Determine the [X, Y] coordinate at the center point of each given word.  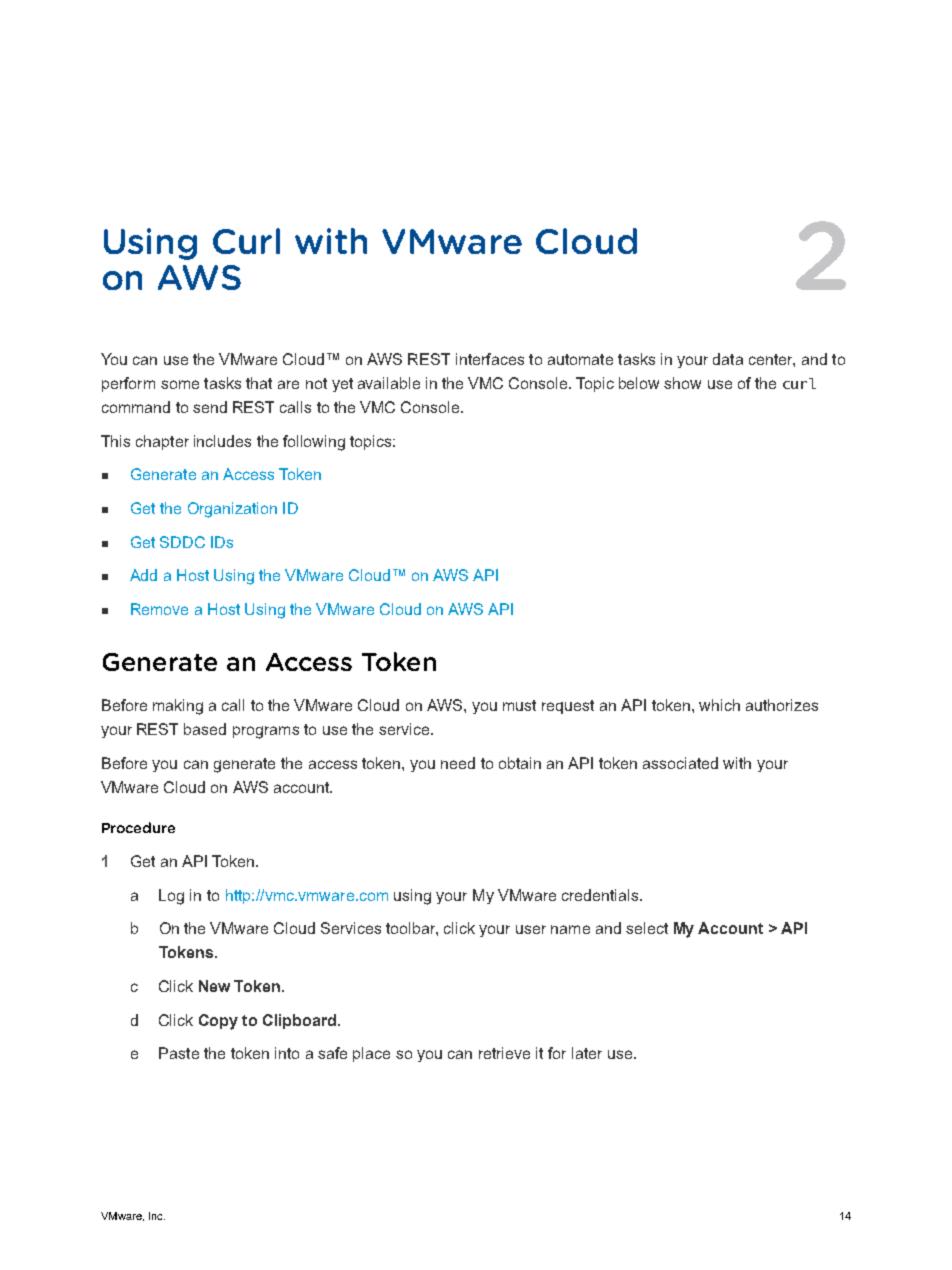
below [639, 383]
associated [680, 763]
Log [171, 897]
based [205, 729]
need [458, 763]
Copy [218, 1022]
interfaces [490, 359]
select [647, 928]
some [180, 384]
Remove [159, 609]
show [682, 383]
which [719, 705]
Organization [232, 510]
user [531, 929]
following [314, 443]
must [519, 705]
